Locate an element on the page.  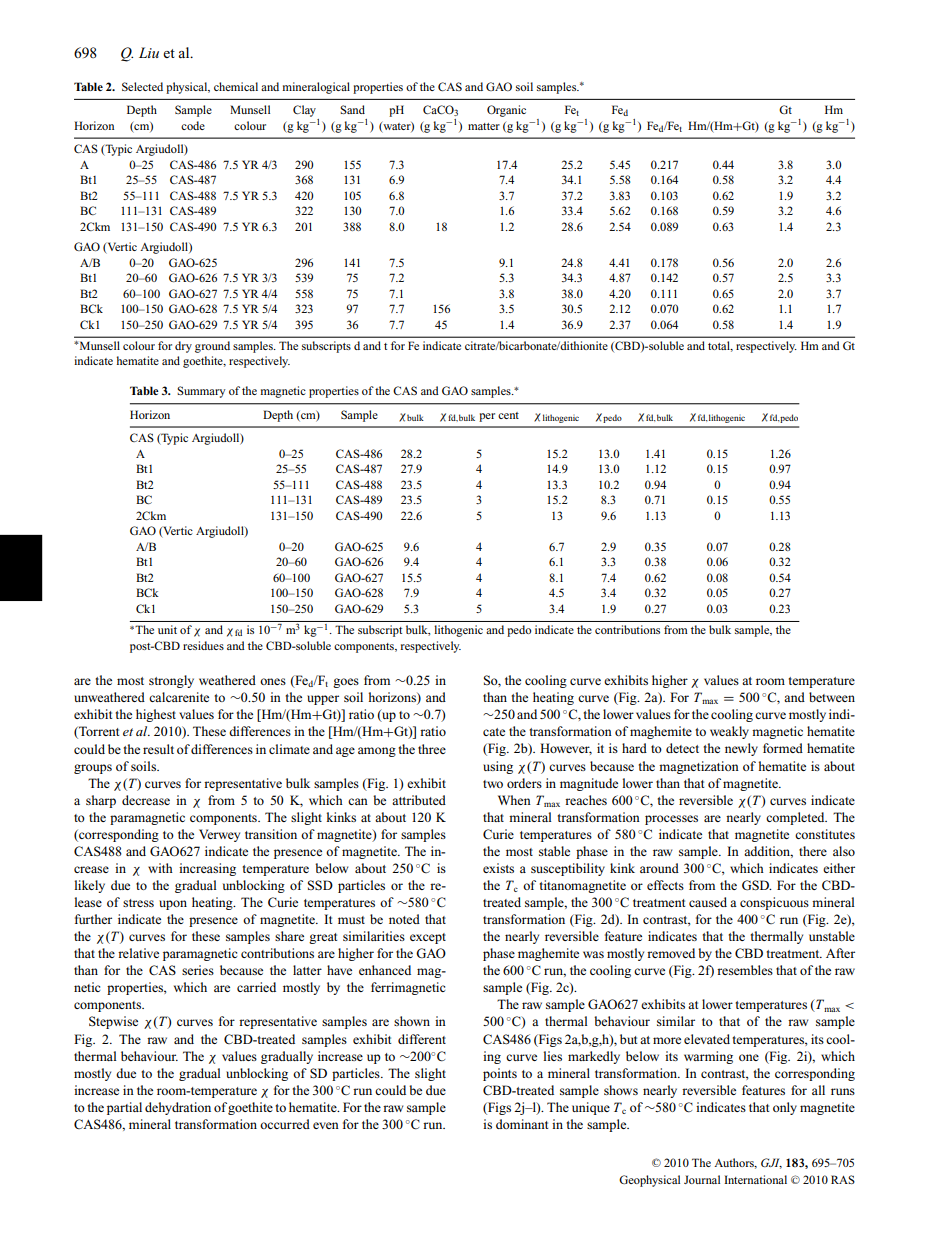
cent is located at coordinates (508, 415).
